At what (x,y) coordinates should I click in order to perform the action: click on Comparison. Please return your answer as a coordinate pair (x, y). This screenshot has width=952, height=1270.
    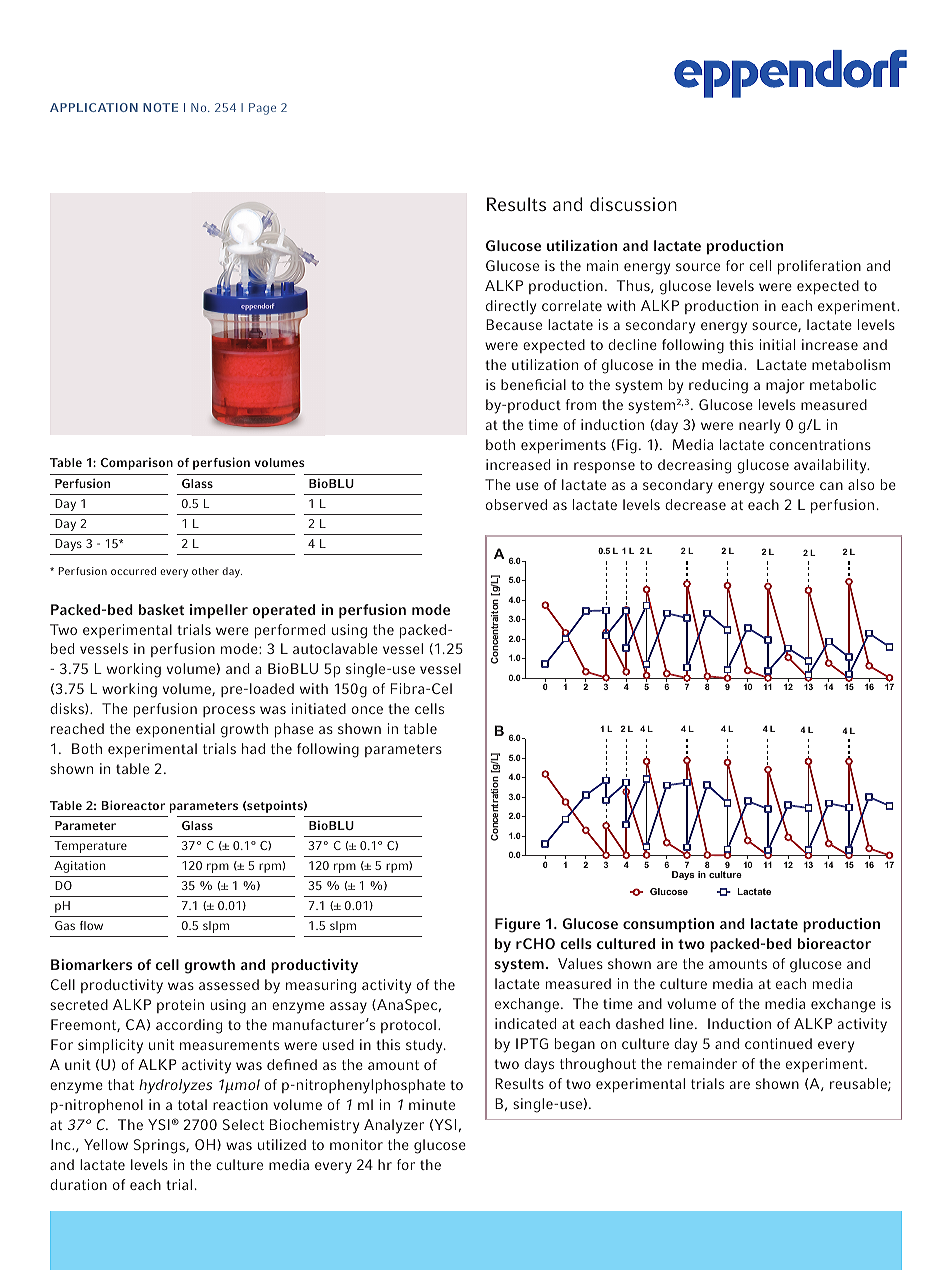
    Looking at the image, I should click on (137, 463).
